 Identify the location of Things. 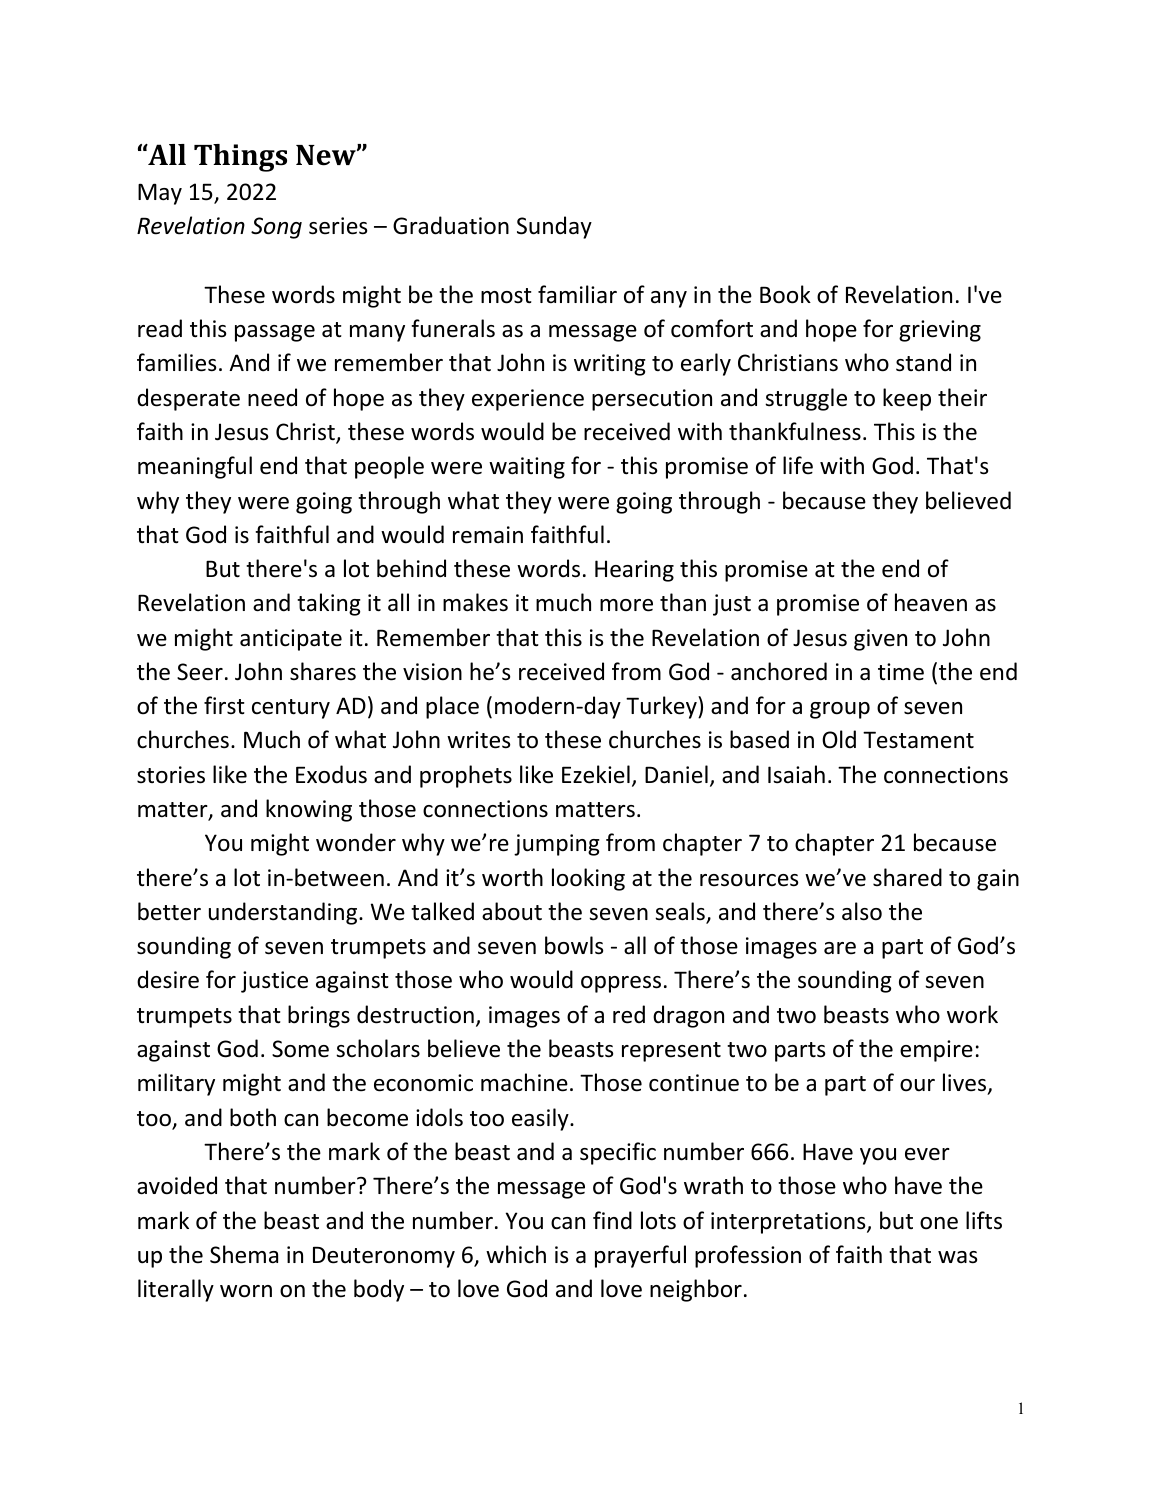
(240, 158).
